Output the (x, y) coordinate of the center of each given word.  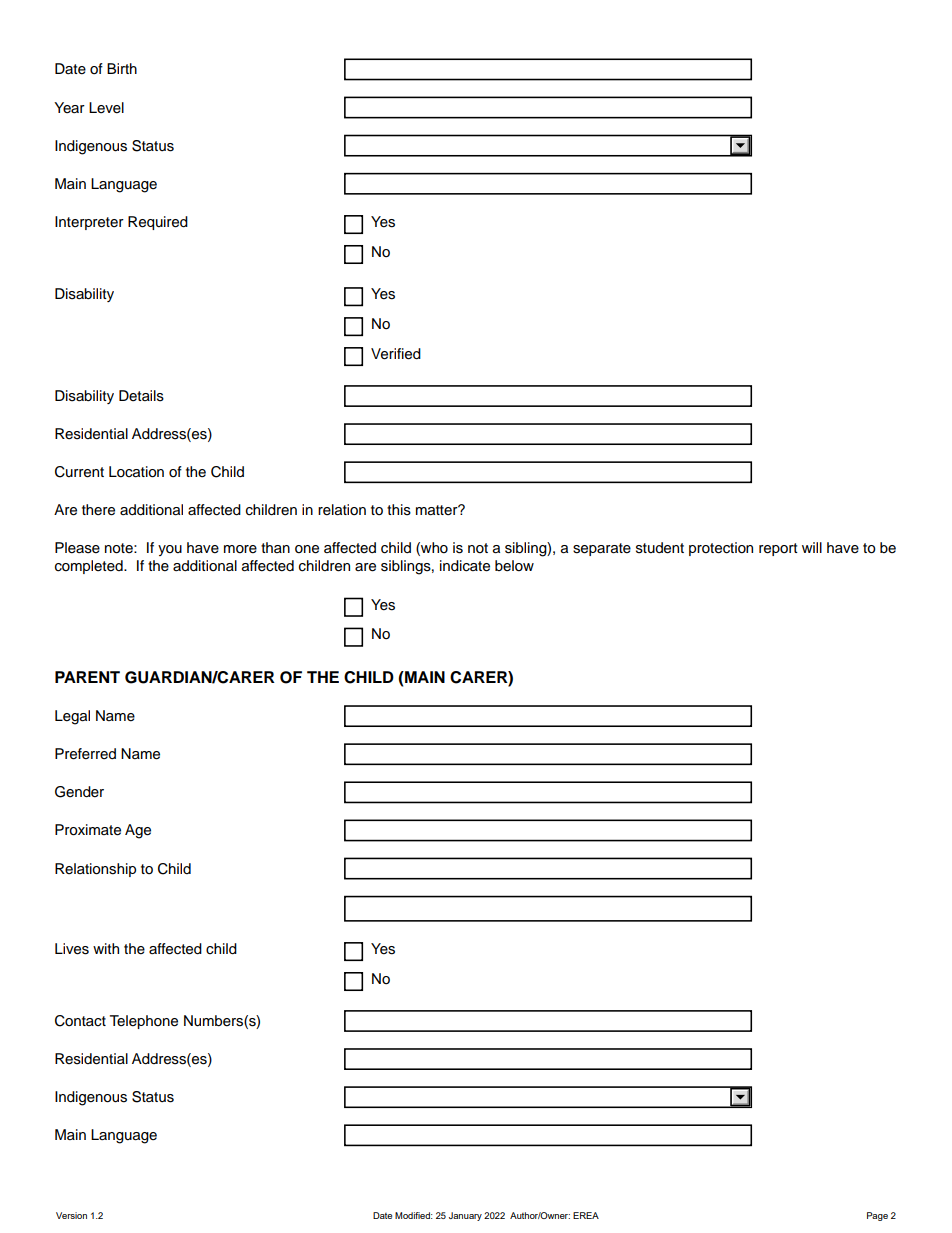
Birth (122, 68)
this (399, 510)
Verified (396, 354)
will (812, 547)
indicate (465, 566)
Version (71, 1215)
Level (106, 108)
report (778, 549)
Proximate (88, 830)
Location (136, 472)
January (465, 1216)
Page (877, 1216)
